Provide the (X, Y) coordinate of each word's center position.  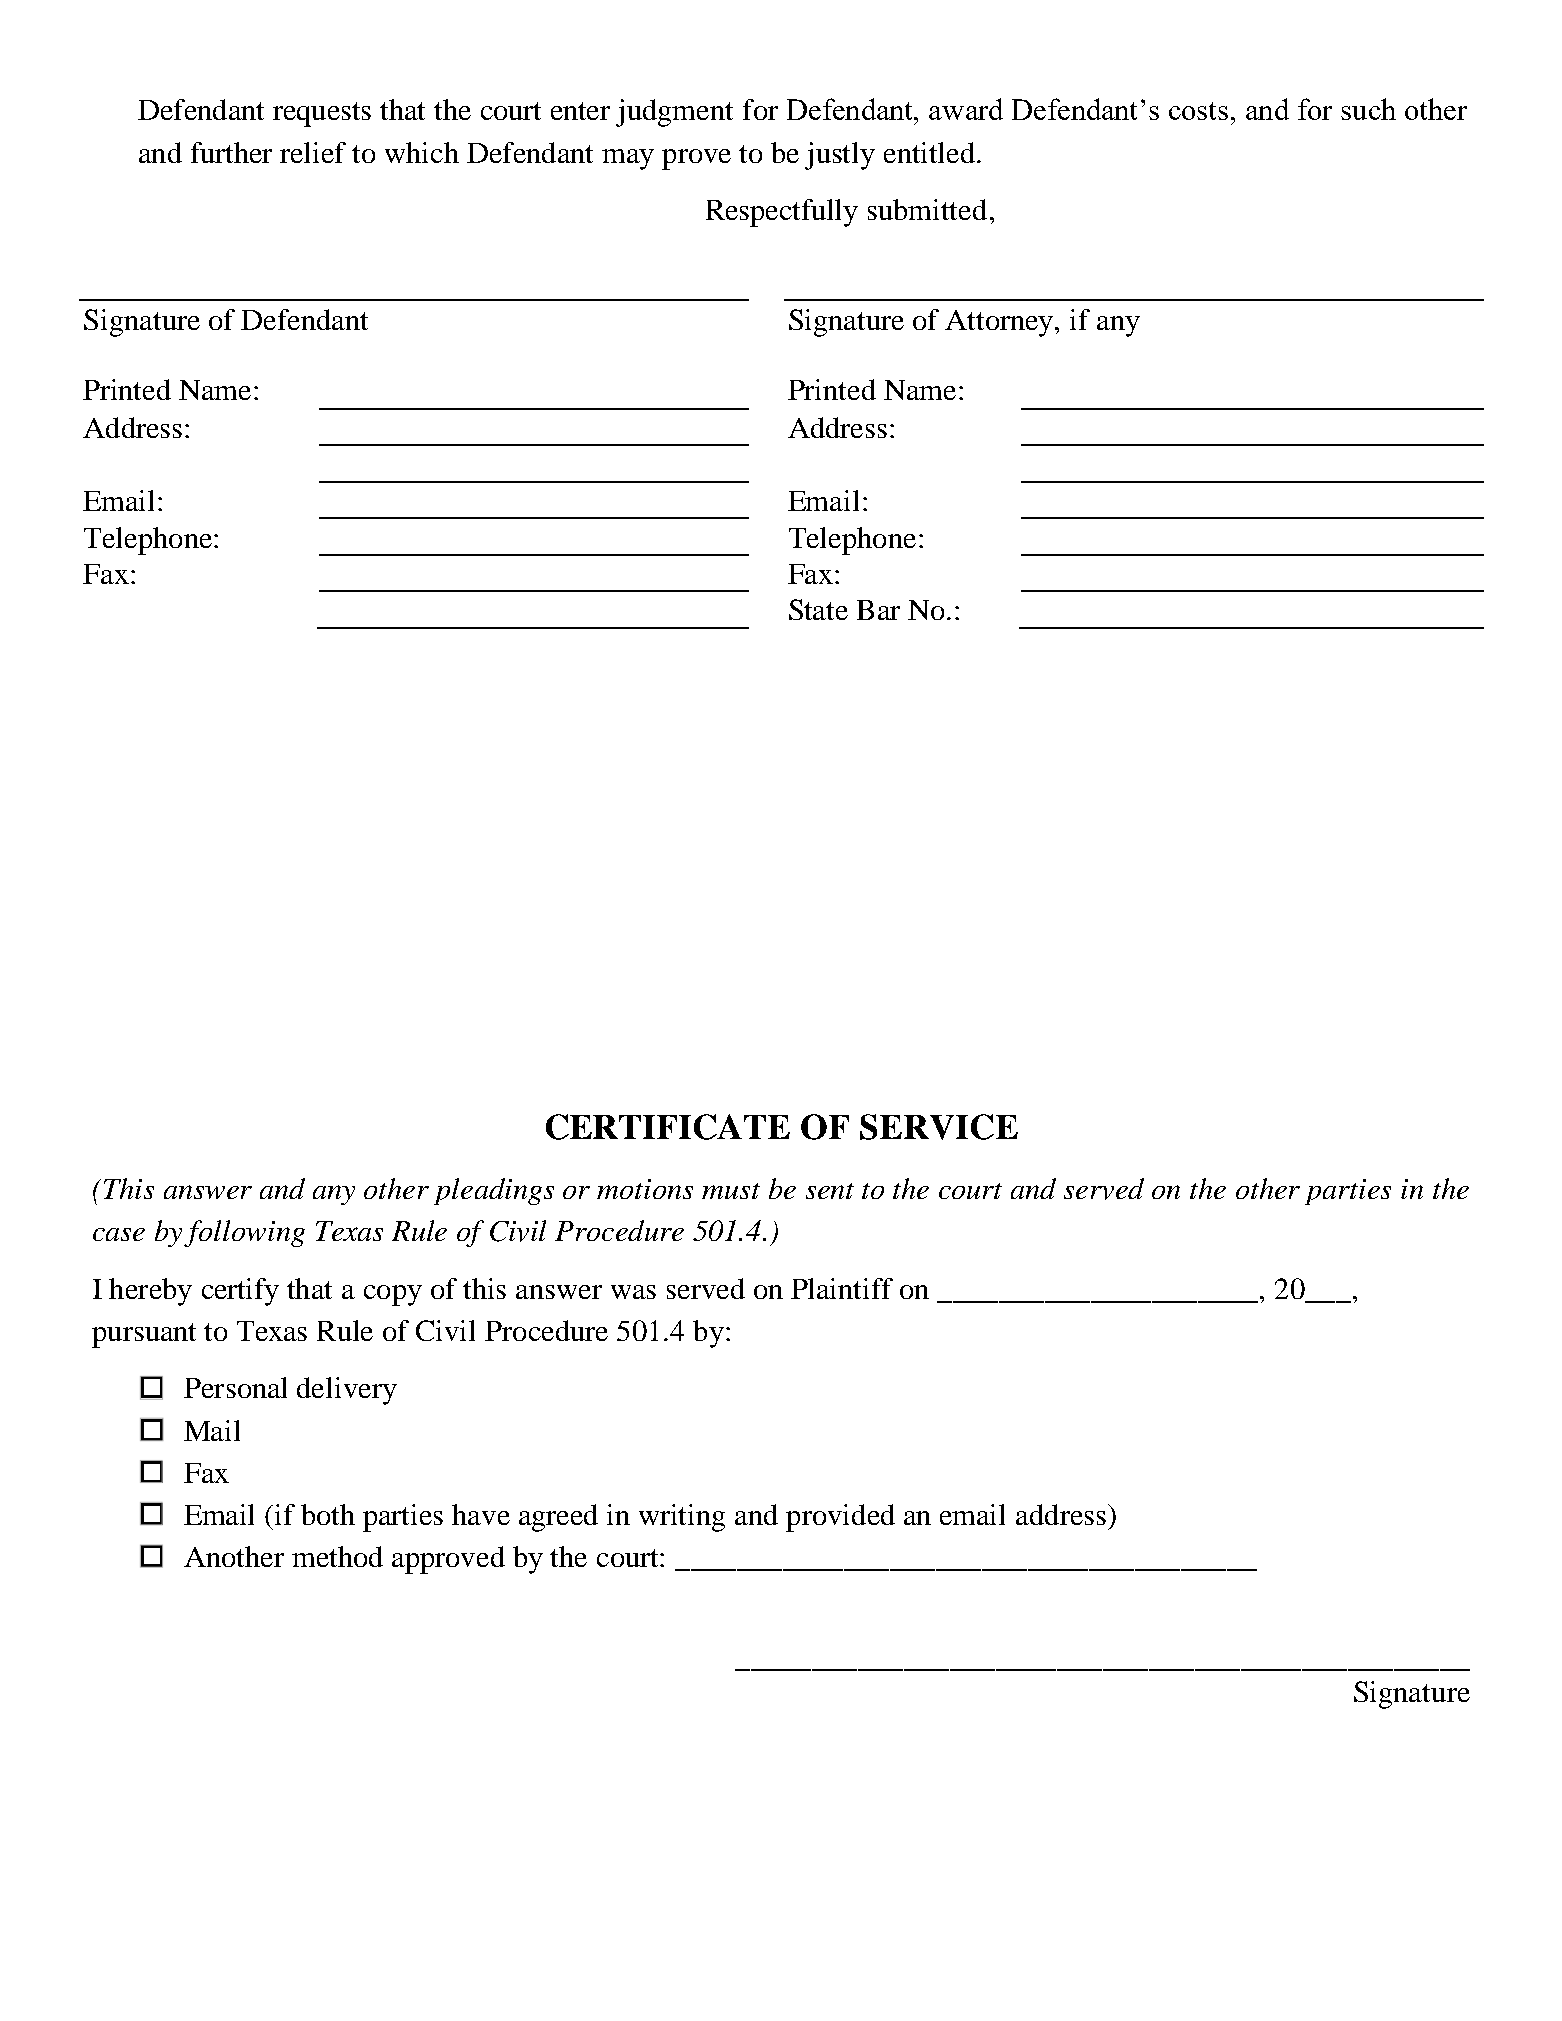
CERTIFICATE (668, 1127)
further (231, 152)
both (328, 1514)
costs (1198, 111)
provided (840, 1518)
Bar (878, 610)
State (818, 609)
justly (840, 156)
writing (682, 1518)
